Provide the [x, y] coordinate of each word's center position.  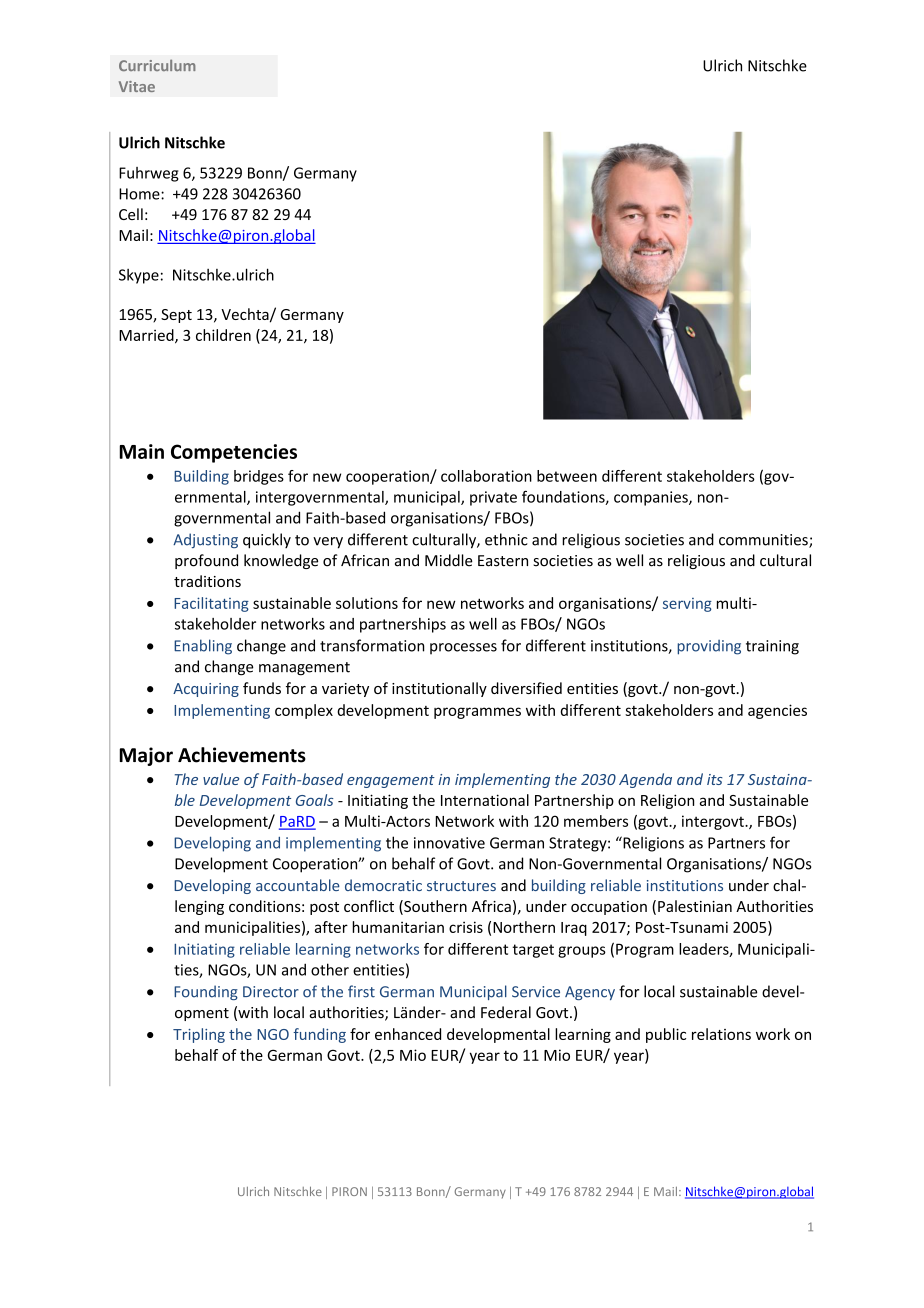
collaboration [486, 476]
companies [652, 498]
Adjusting [205, 540]
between [567, 476]
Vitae [137, 86]
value [221, 779]
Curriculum [157, 65]
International [485, 800]
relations [721, 1034]
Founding [206, 992]
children [223, 335]
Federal [506, 1012]
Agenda [645, 780]
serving [687, 605]
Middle [449, 560]
